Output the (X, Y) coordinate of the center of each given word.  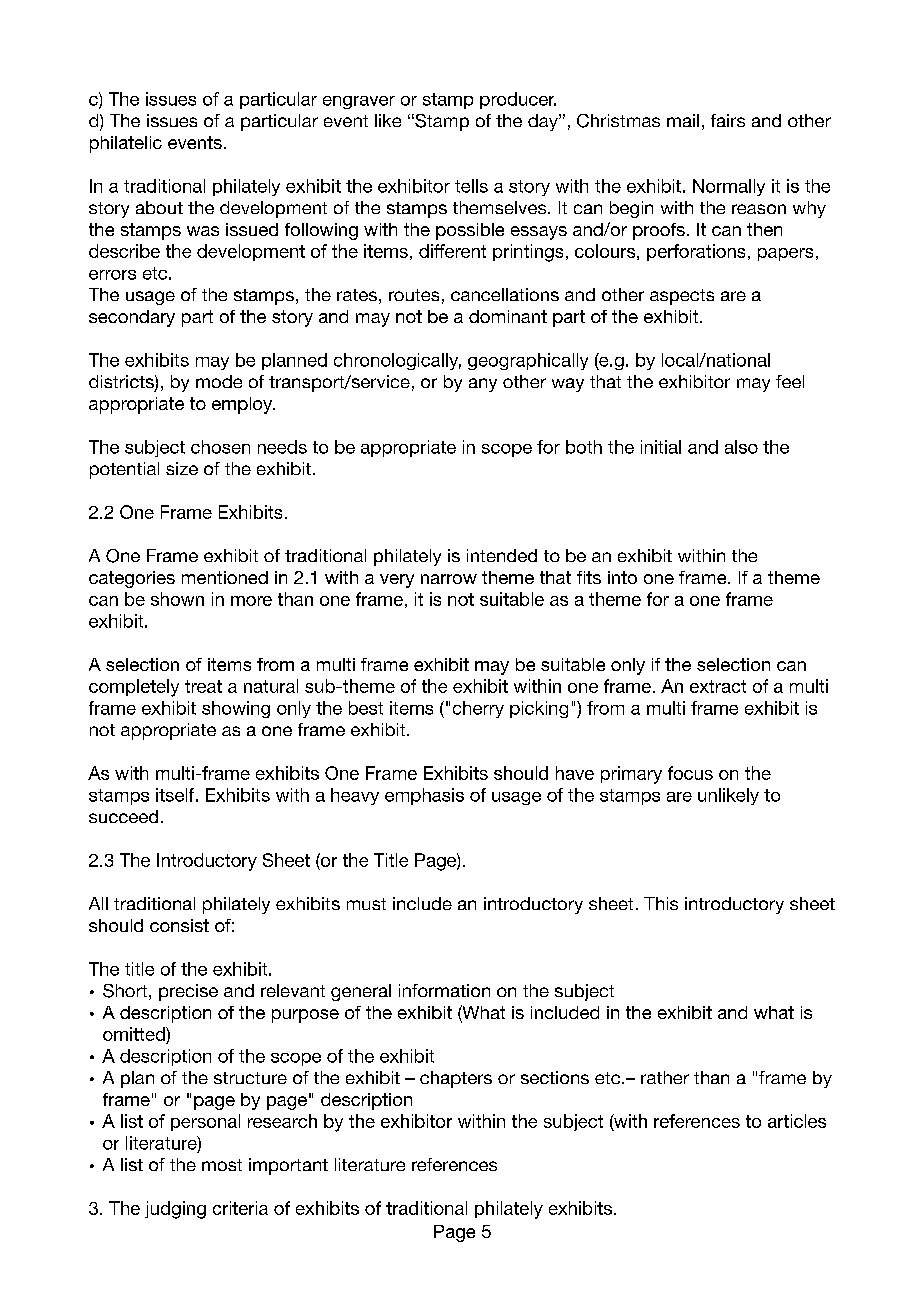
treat (203, 686)
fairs (728, 120)
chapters (456, 1079)
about (159, 207)
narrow (449, 579)
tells (471, 186)
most (222, 1165)
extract (718, 686)
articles (797, 1121)
